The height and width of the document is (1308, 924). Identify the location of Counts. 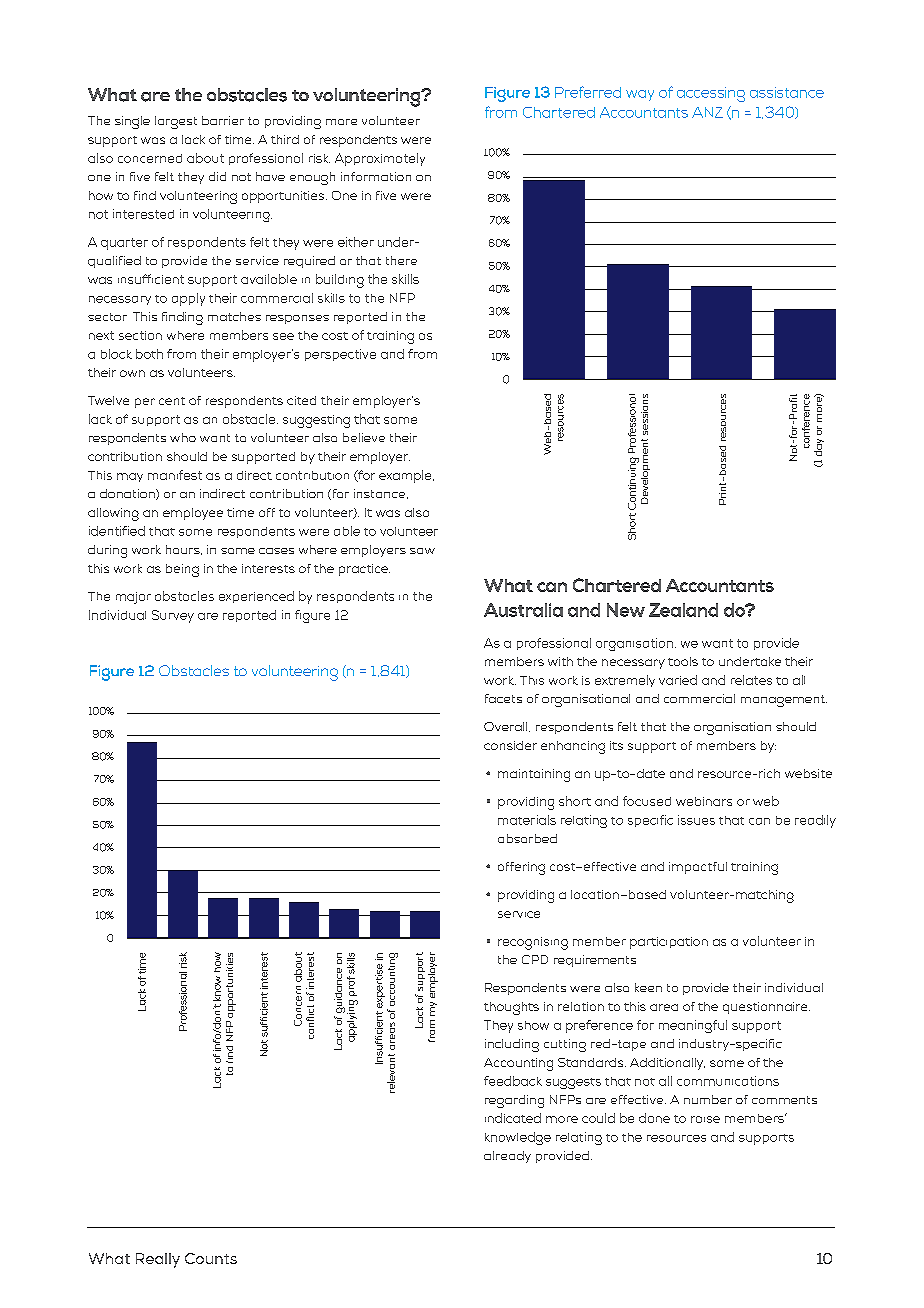
(211, 1258).
